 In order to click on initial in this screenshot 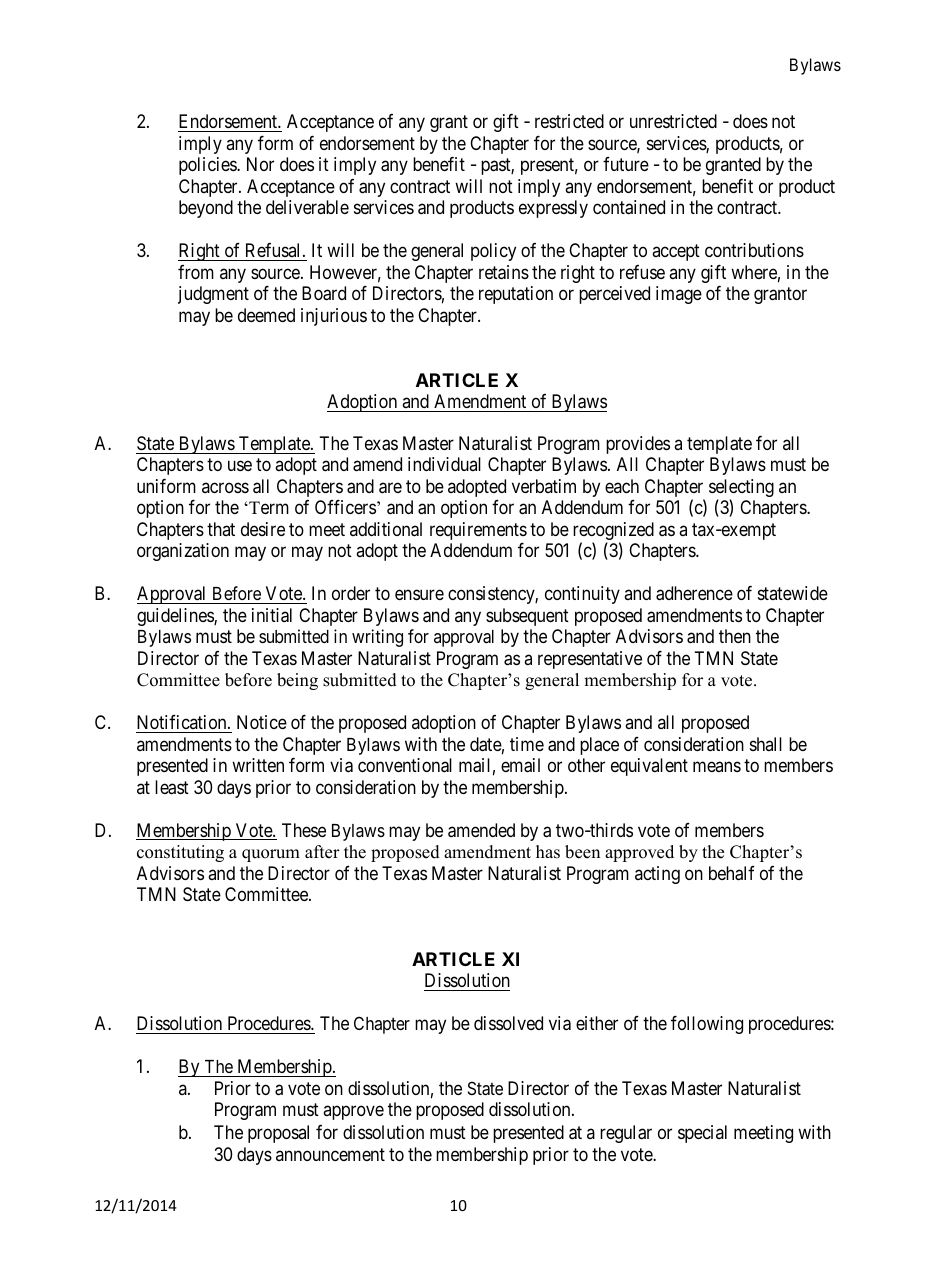, I will do `click(272, 615)`.
